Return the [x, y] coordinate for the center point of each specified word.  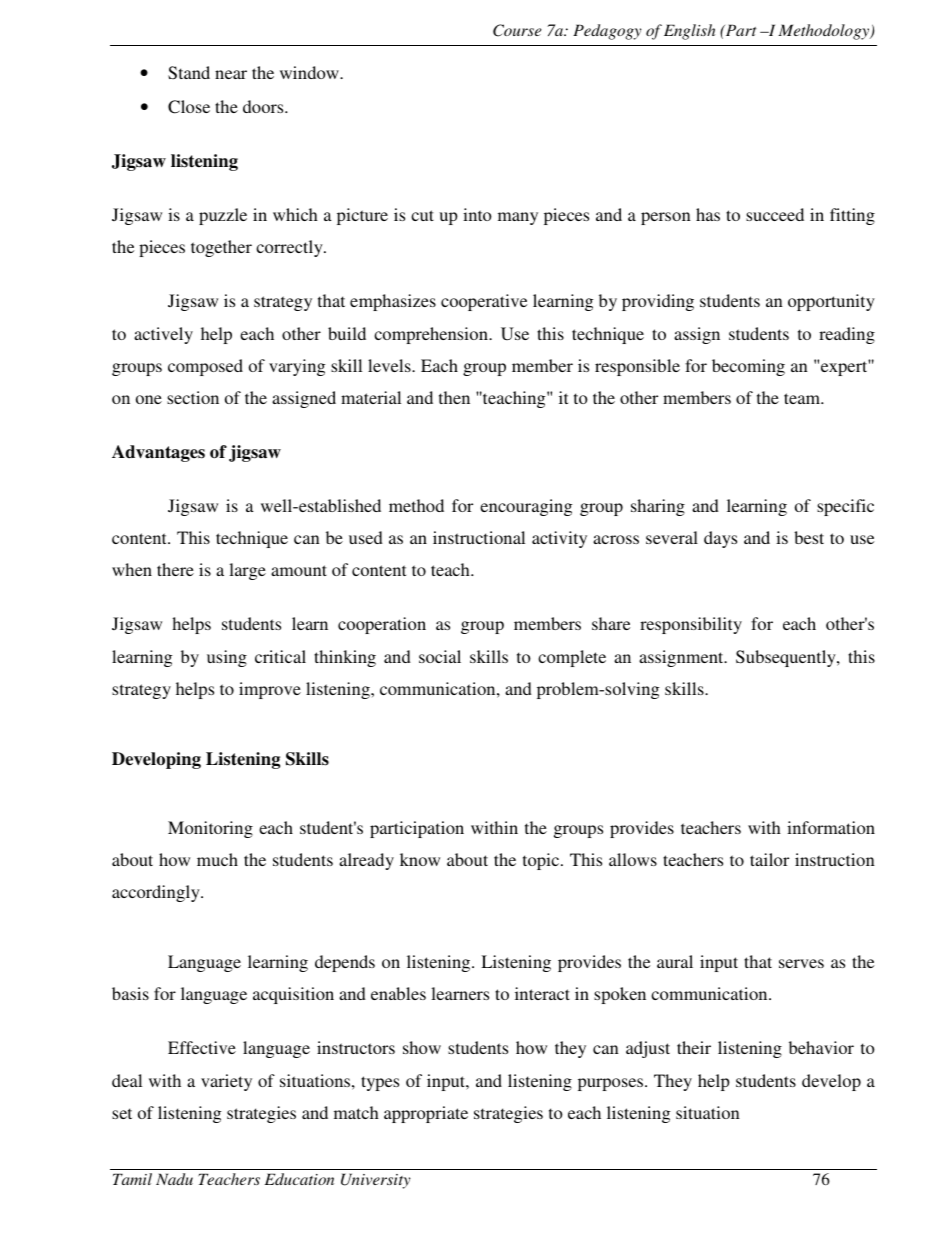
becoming [748, 367]
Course [517, 30]
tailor [769, 859]
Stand [189, 73]
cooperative [484, 302]
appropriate [426, 1114]
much [217, 859]
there [175, 569]
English [689, 32]
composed [205, 367]
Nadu [174, 1179]
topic [542, 861]
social [440, 656]
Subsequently [787, 658]
